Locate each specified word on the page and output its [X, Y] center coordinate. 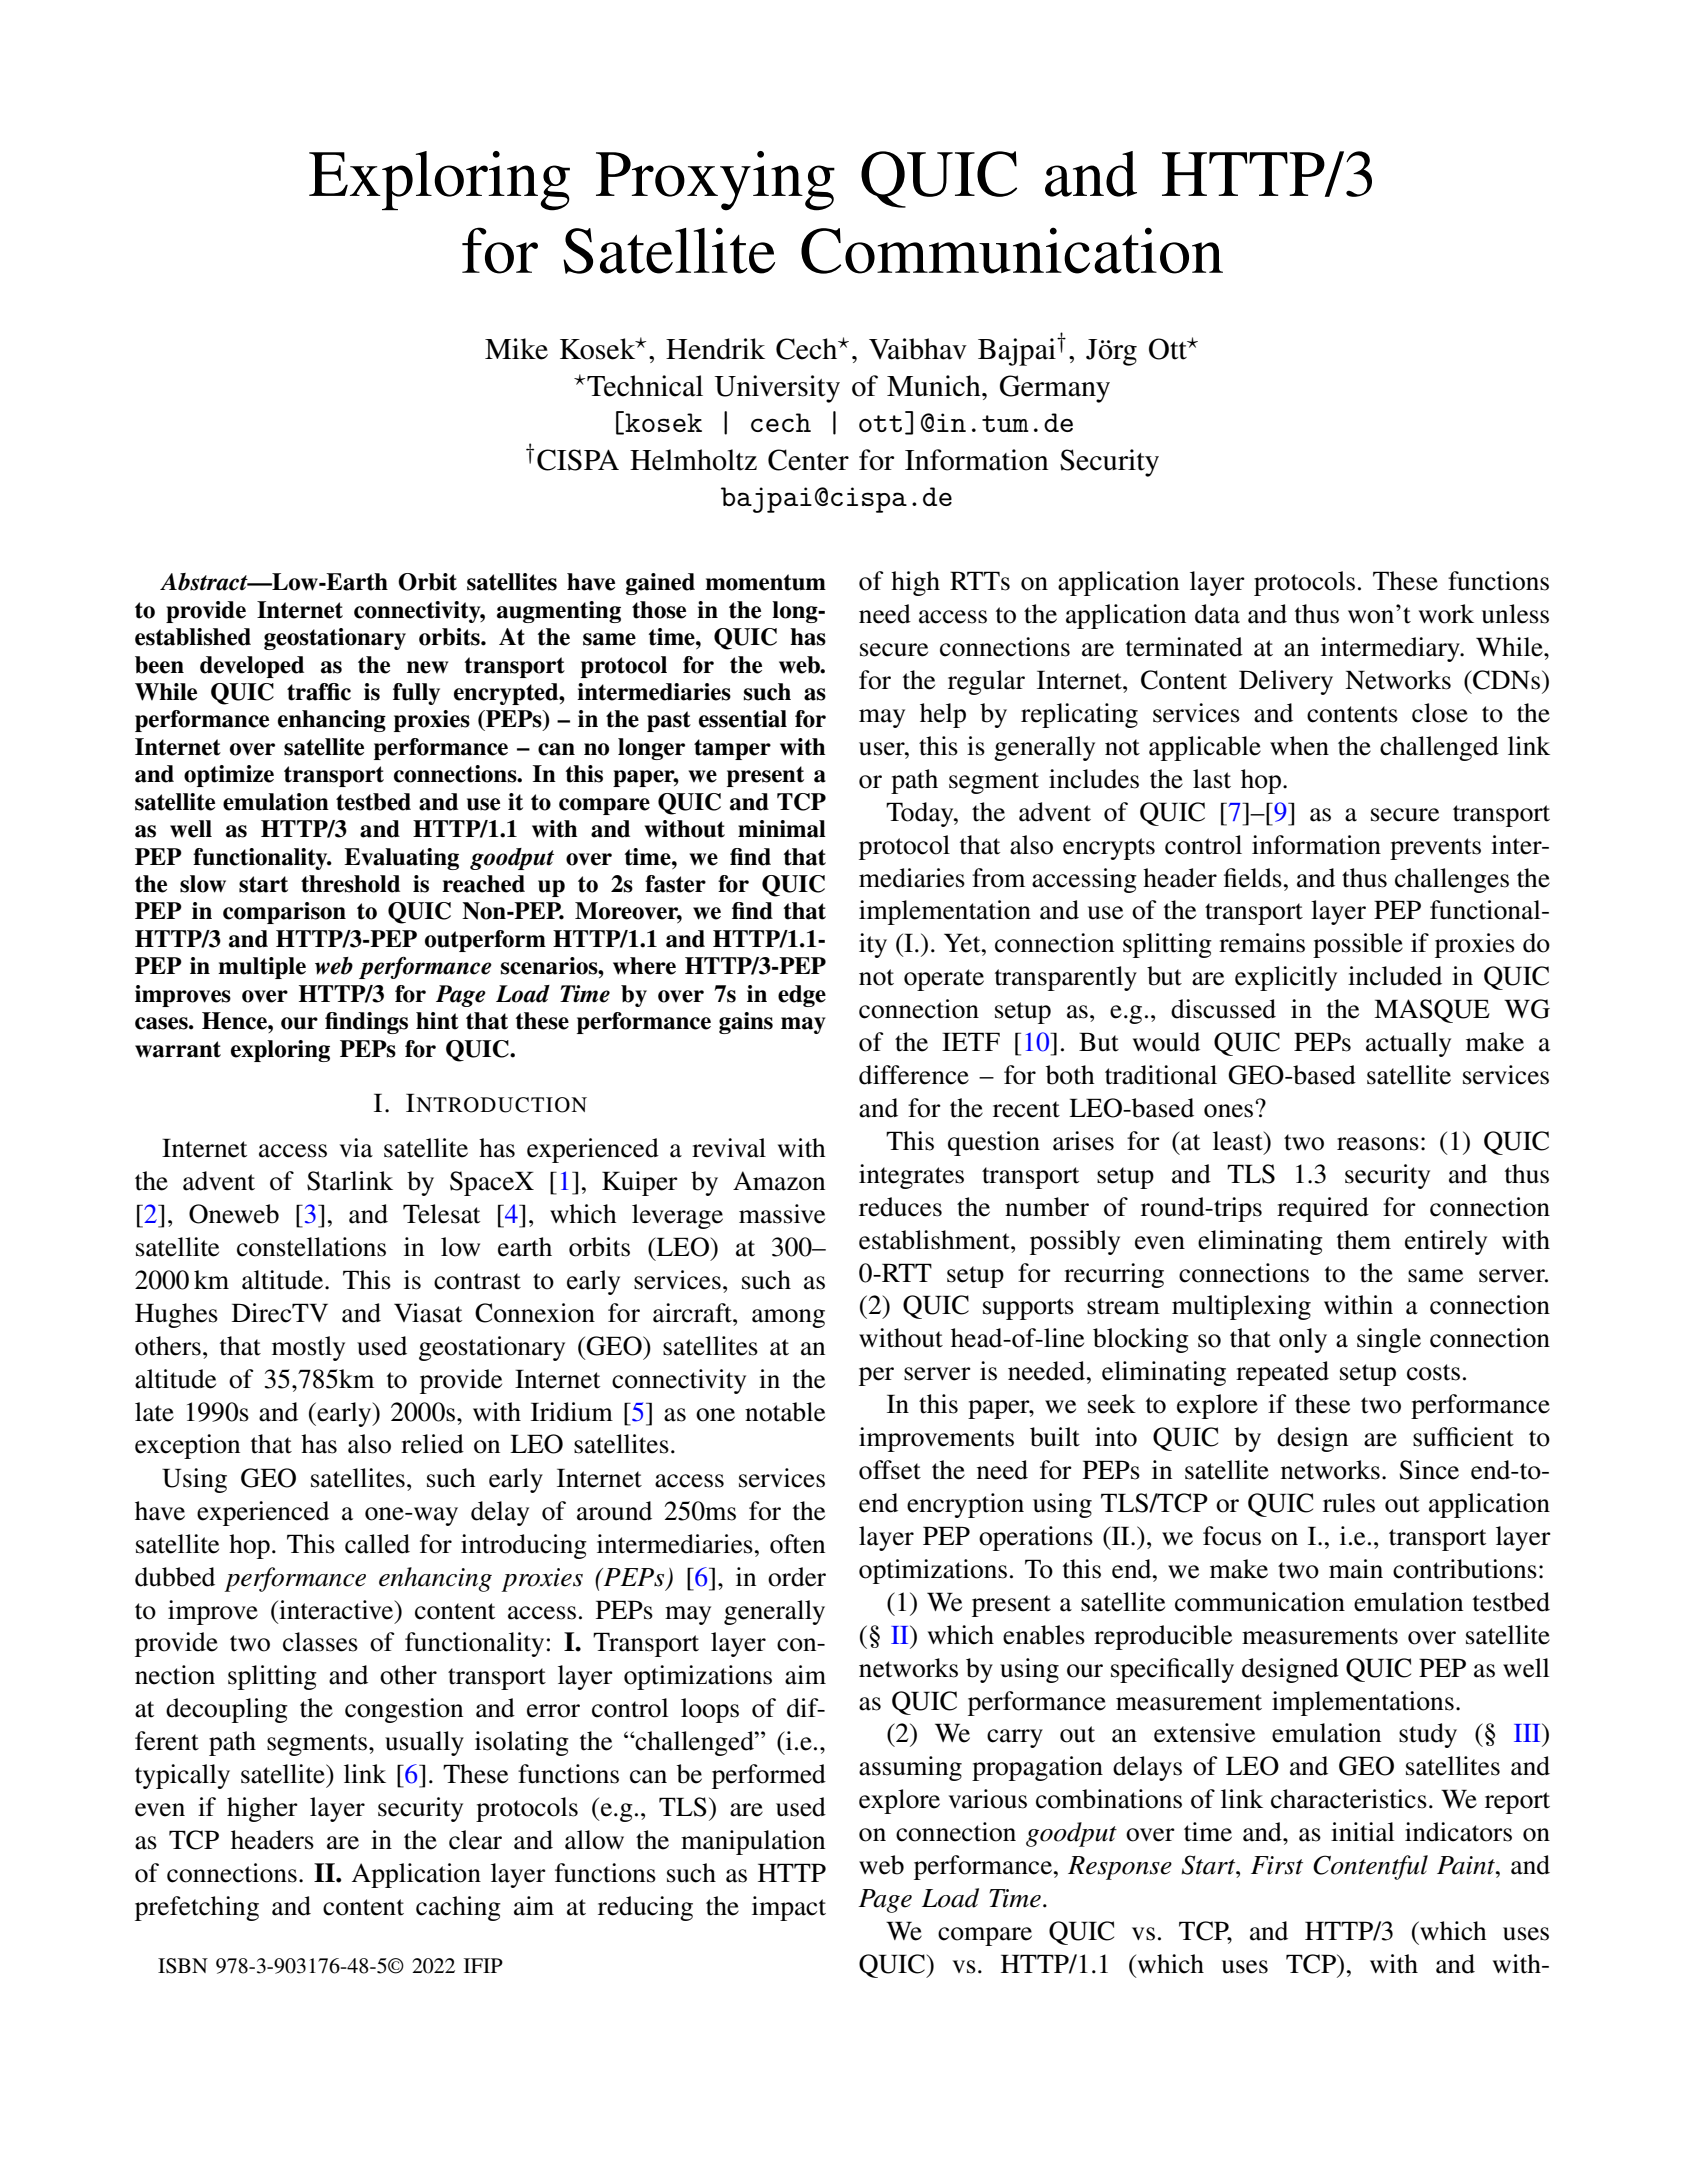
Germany [1055, 389]
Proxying [715, 181]
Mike [516, 349]
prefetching [197, 1908]
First [1277, 1865]
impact [789, 1908]
